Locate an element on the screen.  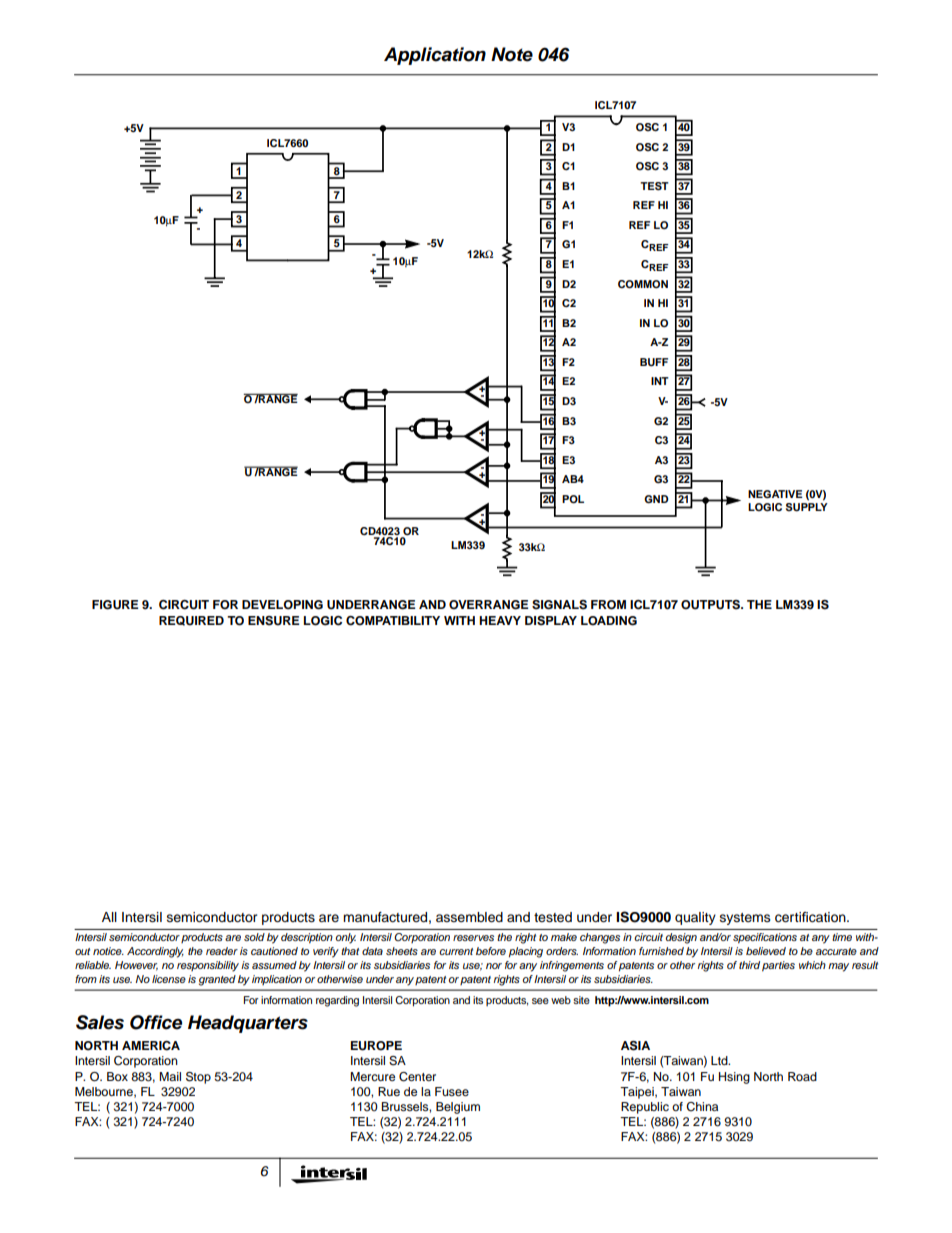
Road is located at coordinates (802, 1076).
